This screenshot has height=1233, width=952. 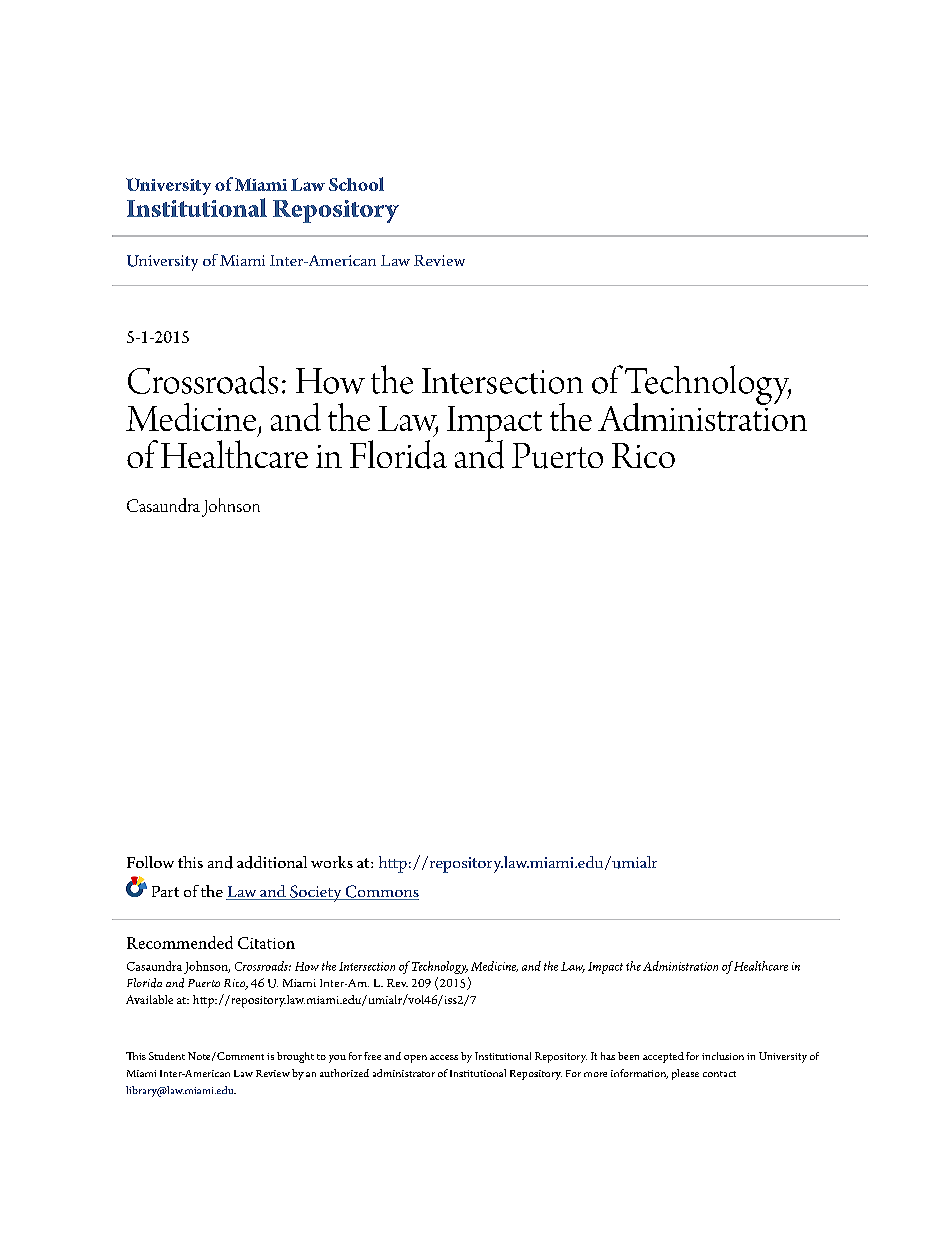 I want to click on additional, so click(x=272, y=862).
